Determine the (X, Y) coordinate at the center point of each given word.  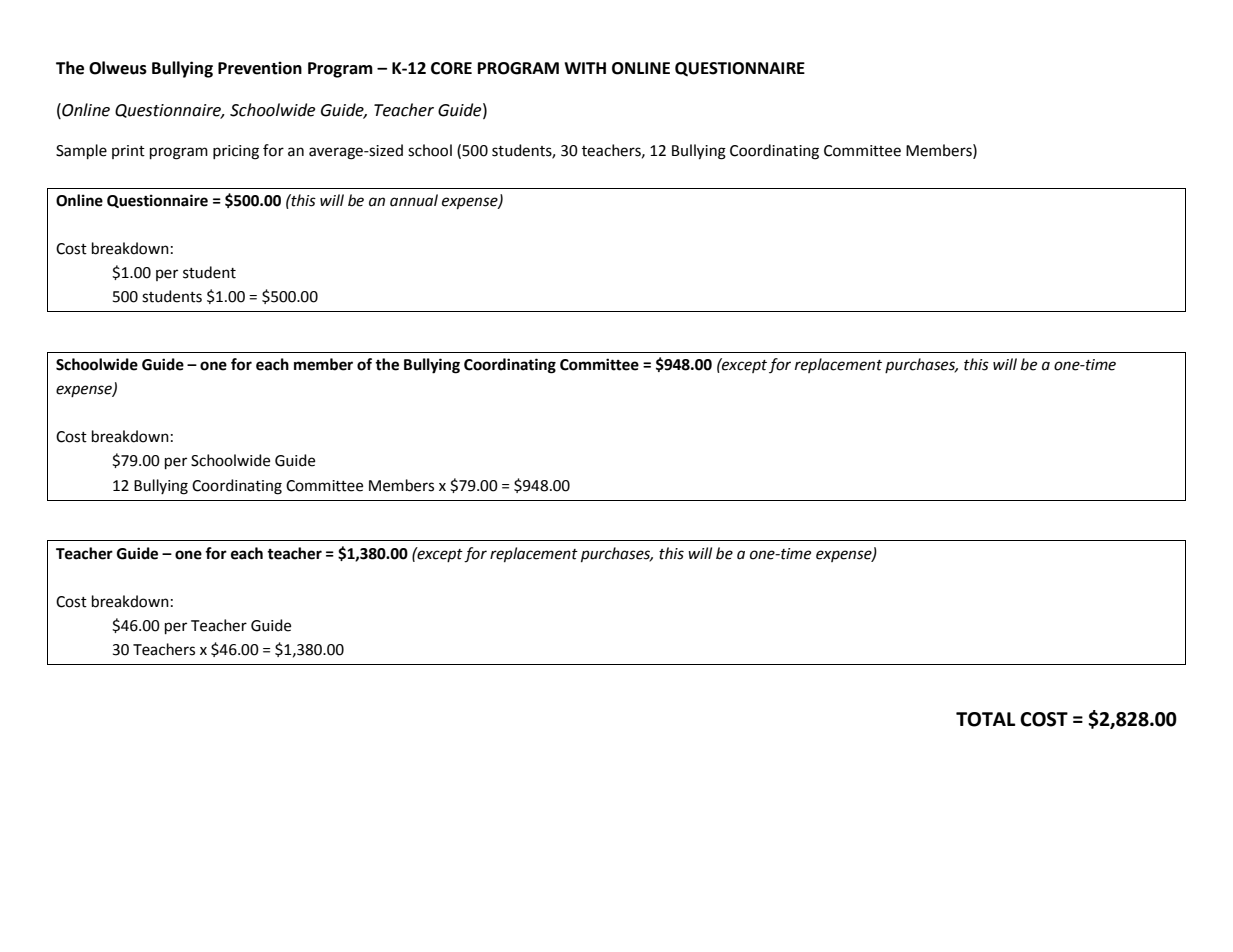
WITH (585, 68)
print (128, 152)
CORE (451, 68)
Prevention (260, 68)
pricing (236, 152)
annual (414, 200)
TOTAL (986, 719)
